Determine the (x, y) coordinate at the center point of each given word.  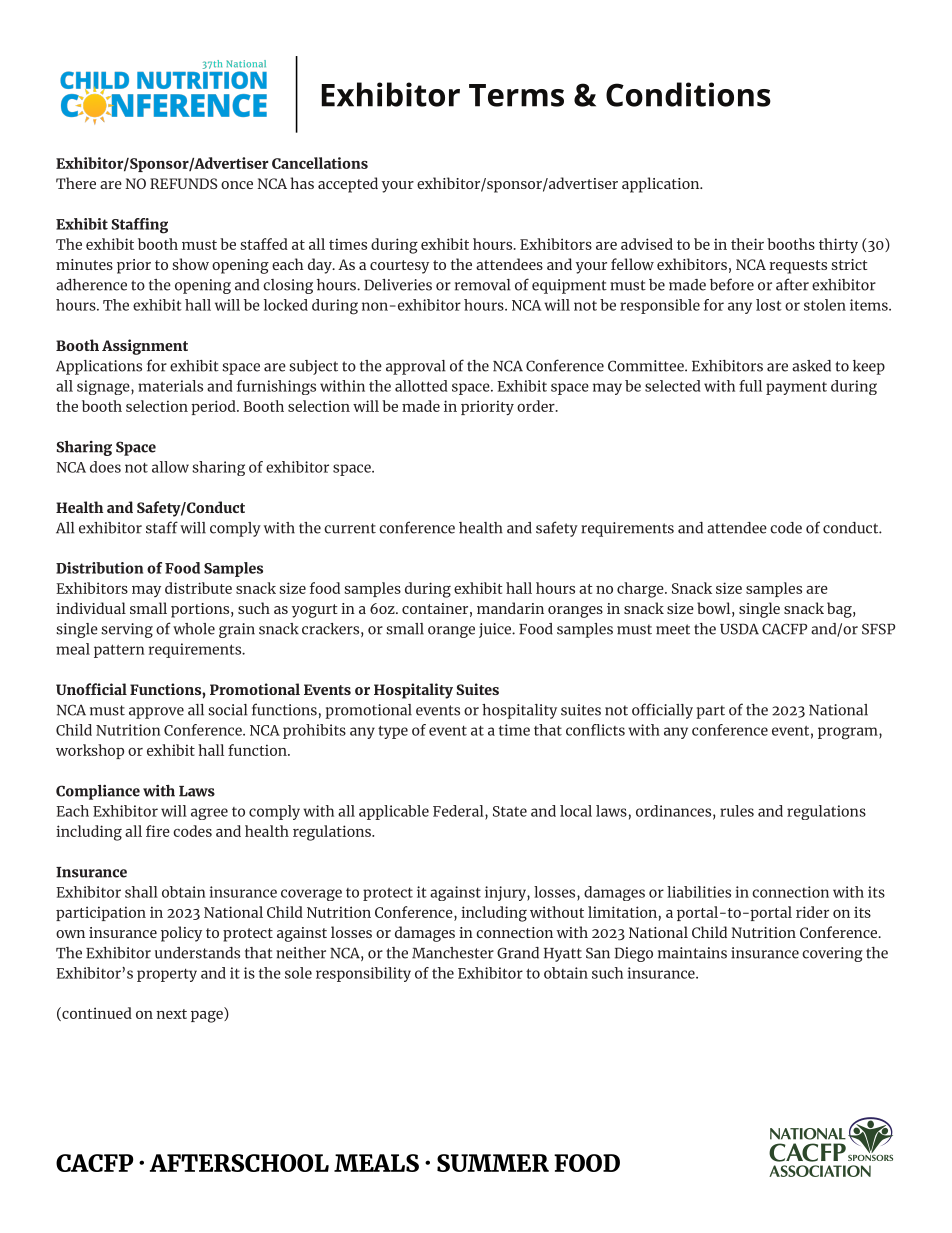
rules (737, 811)
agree (209, 814)
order (537, 406)
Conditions (688, 94)
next (171, 1014)
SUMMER (493, 1163)
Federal (459, 811)
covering (832, 954)
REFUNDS (184, 183)
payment (796, 388)
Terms (516, 95)
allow (170, 467)
